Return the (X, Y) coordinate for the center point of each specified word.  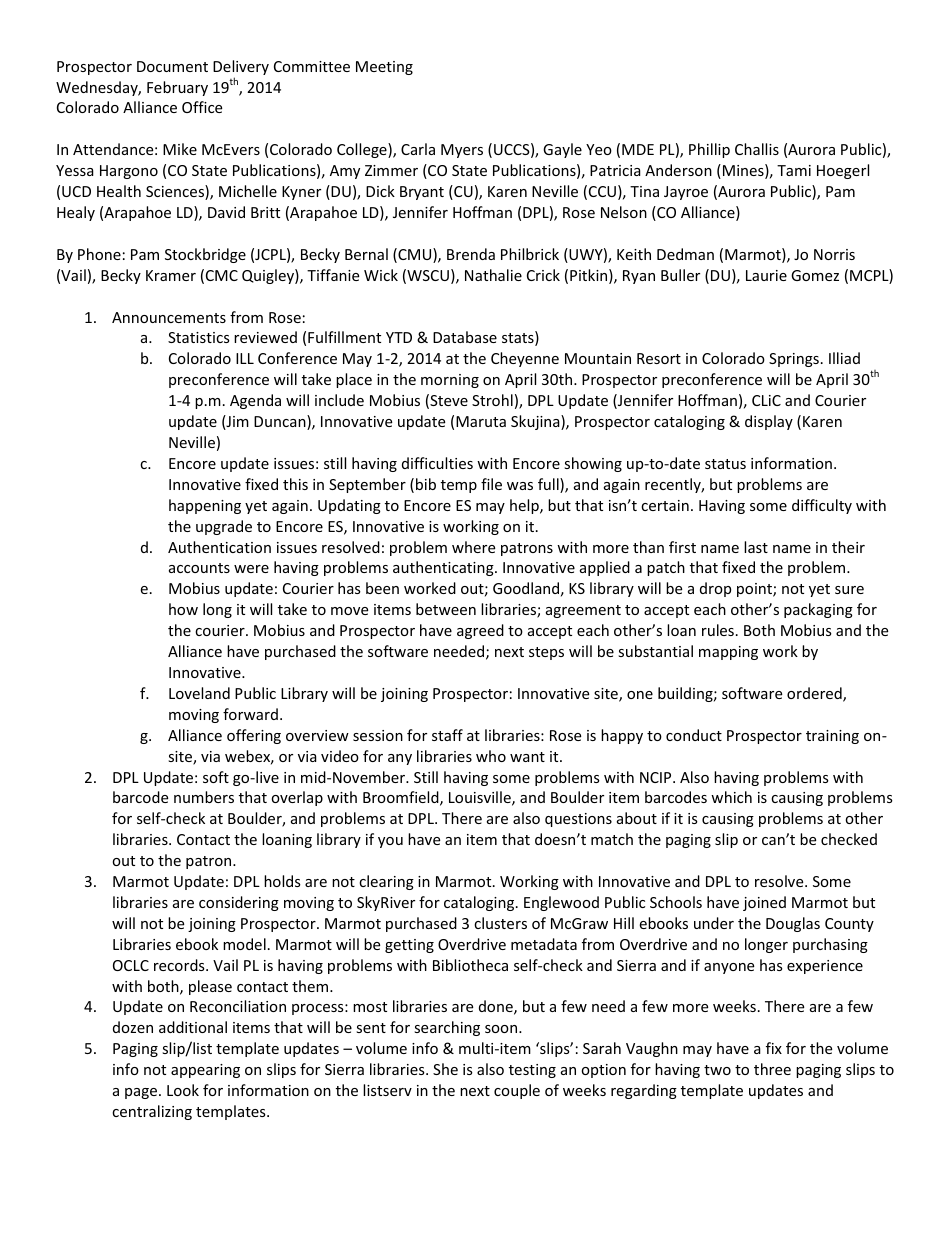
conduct (694, 735)
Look (183, 1090)
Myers (462, 151)
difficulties (437, 463)
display (769, 422)
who (491, 756)
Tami (794, 170)
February (177, 88)
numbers (204, 797)
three (772, 1069)
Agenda (255, 401)
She (445, 1069)
